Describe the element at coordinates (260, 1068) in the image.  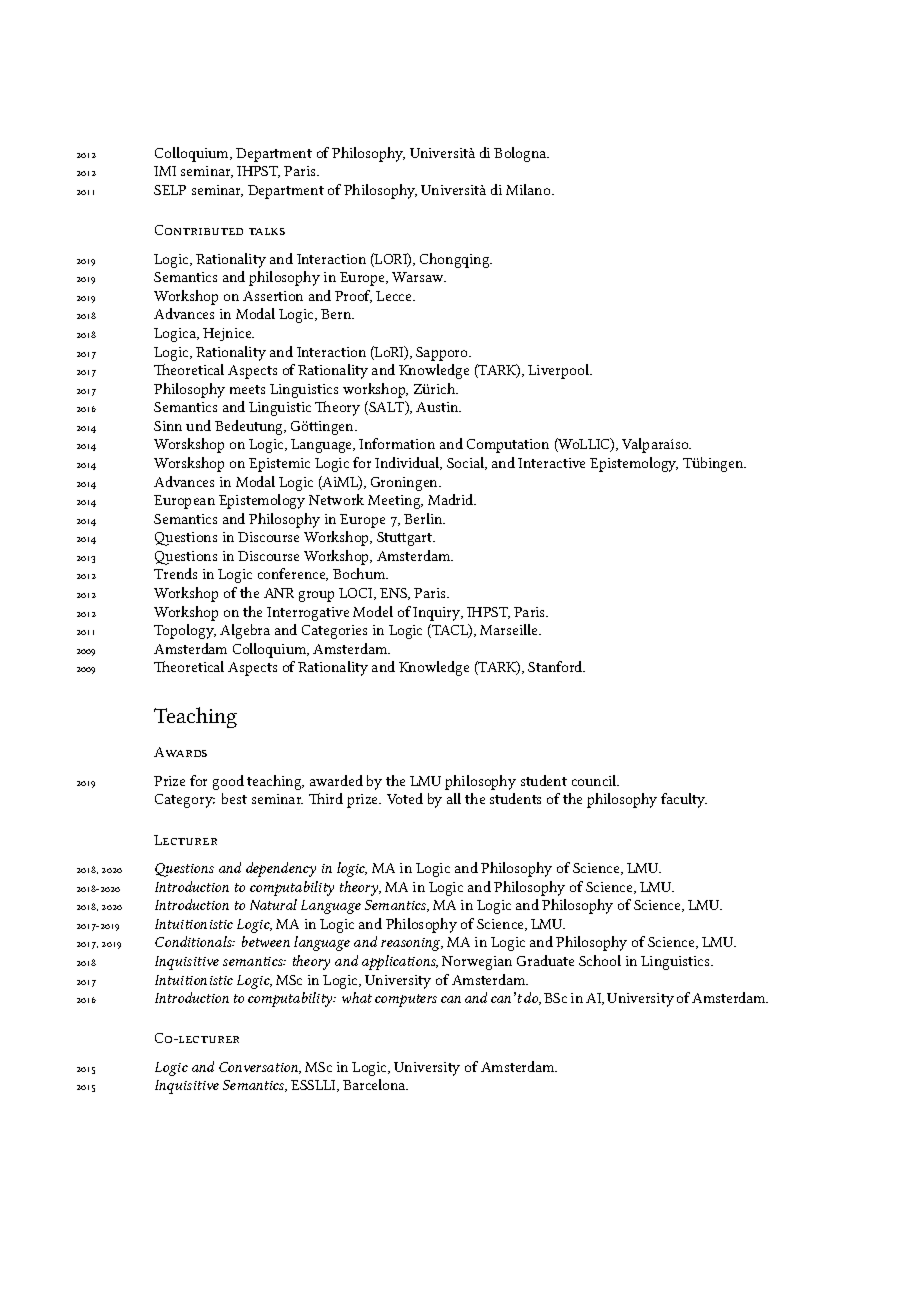
I see `Conversation` at that location.
